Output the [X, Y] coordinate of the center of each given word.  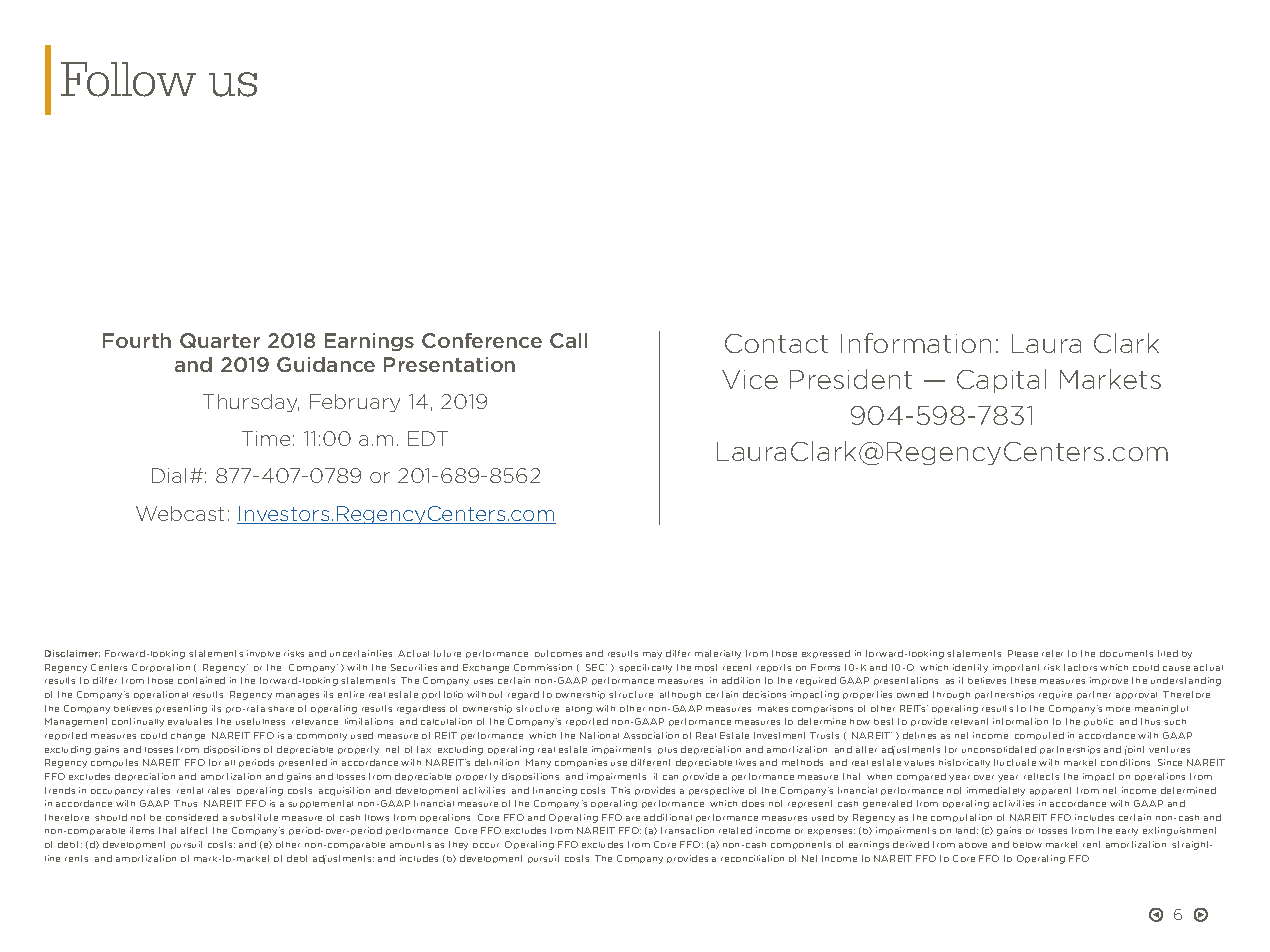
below [1027, 845]
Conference [482, 340]
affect [194, 830]
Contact [776, 343]
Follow [128, 79]
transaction [687, 830]
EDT [428, 438]
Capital [1001, 381]
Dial [169, 475]
